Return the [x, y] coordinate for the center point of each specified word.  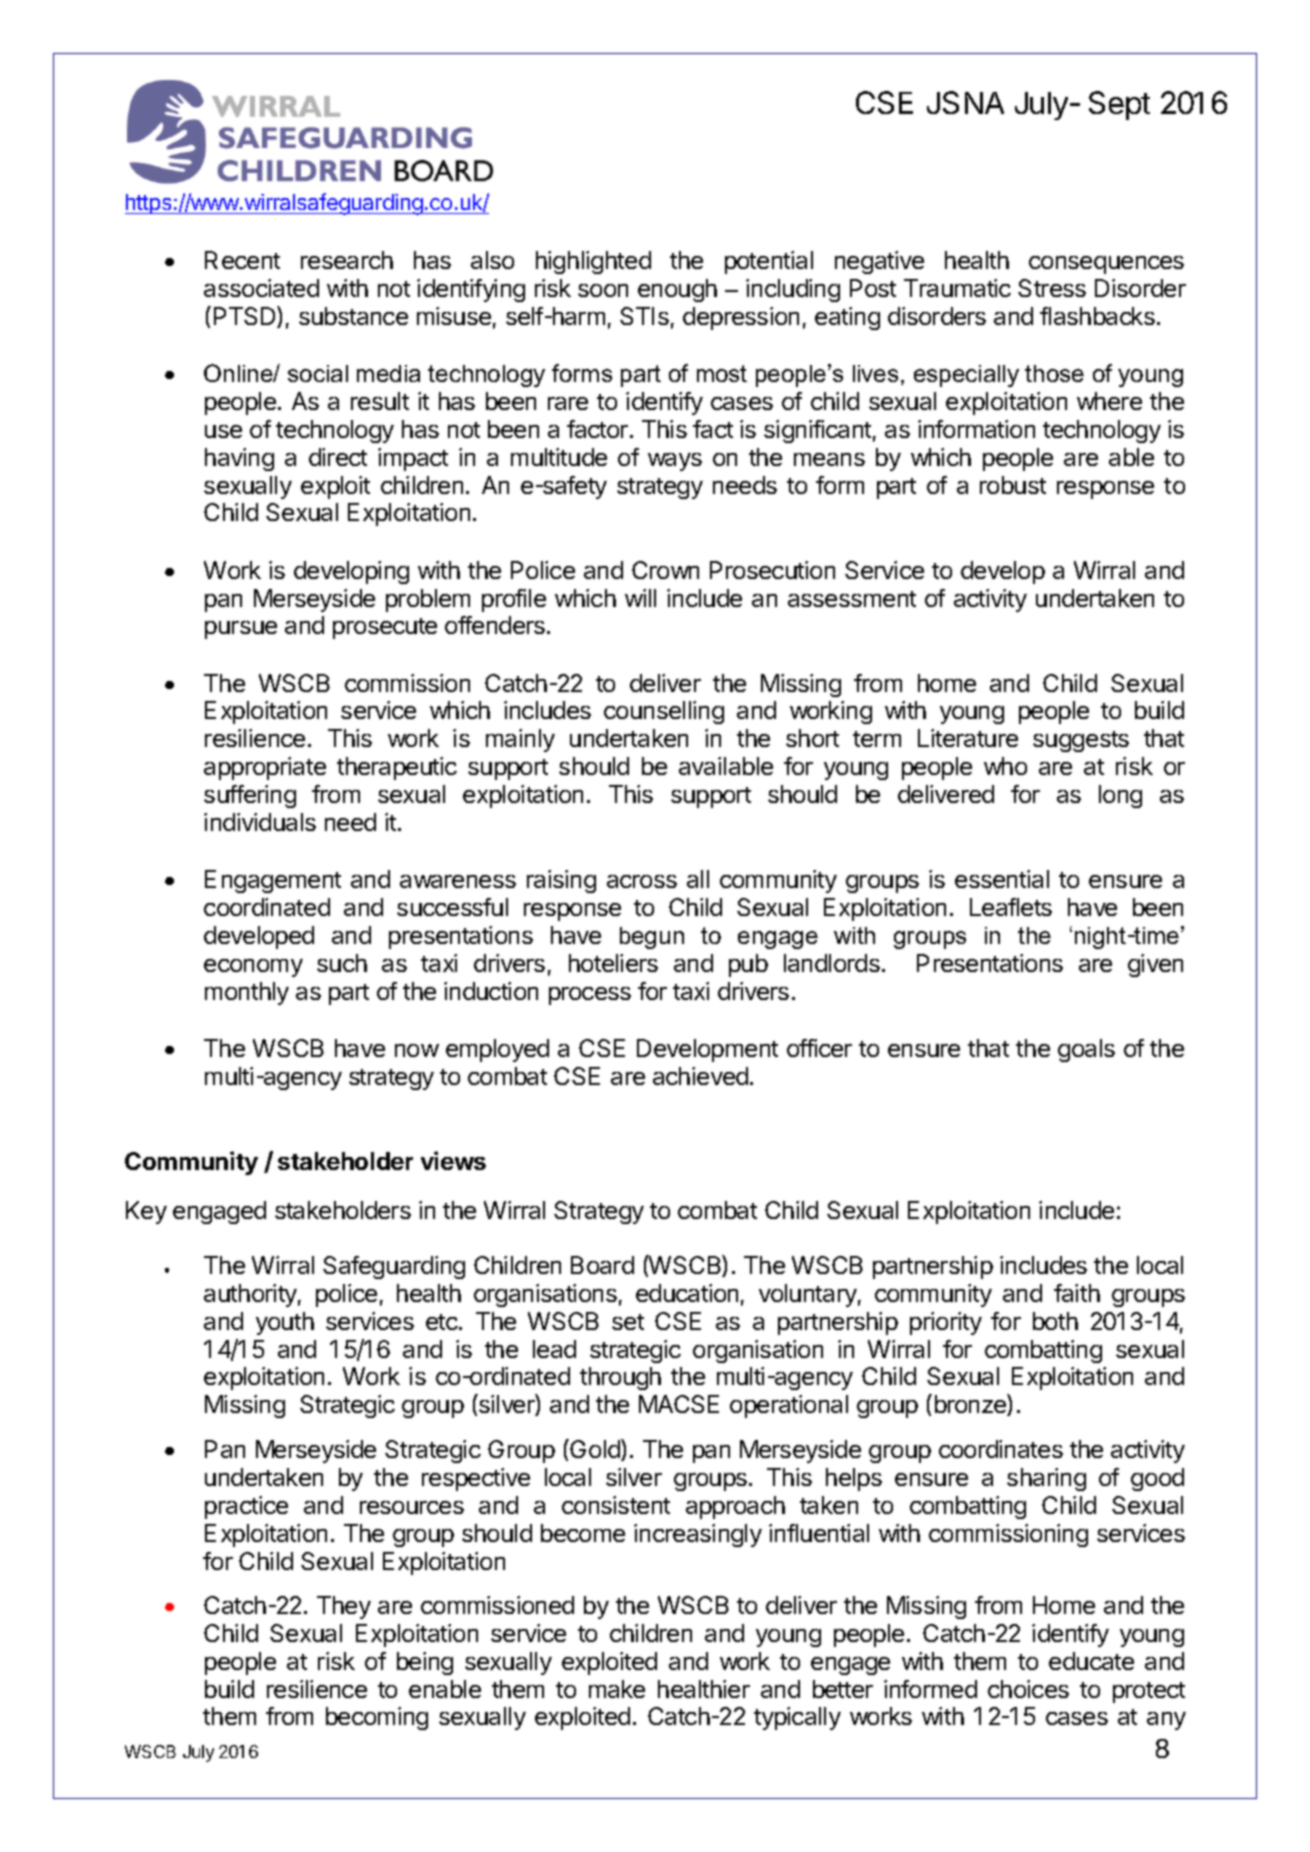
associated [261, 288]
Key [146, 1212]
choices [1028, 1689]
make [617, 1689]
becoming [377, 1718]
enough [677, 290]
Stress [1052, 288]
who [1005, 766]
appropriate [265, 768]
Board [602, 1265]
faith [1077, 1293]
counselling [664, 712]
